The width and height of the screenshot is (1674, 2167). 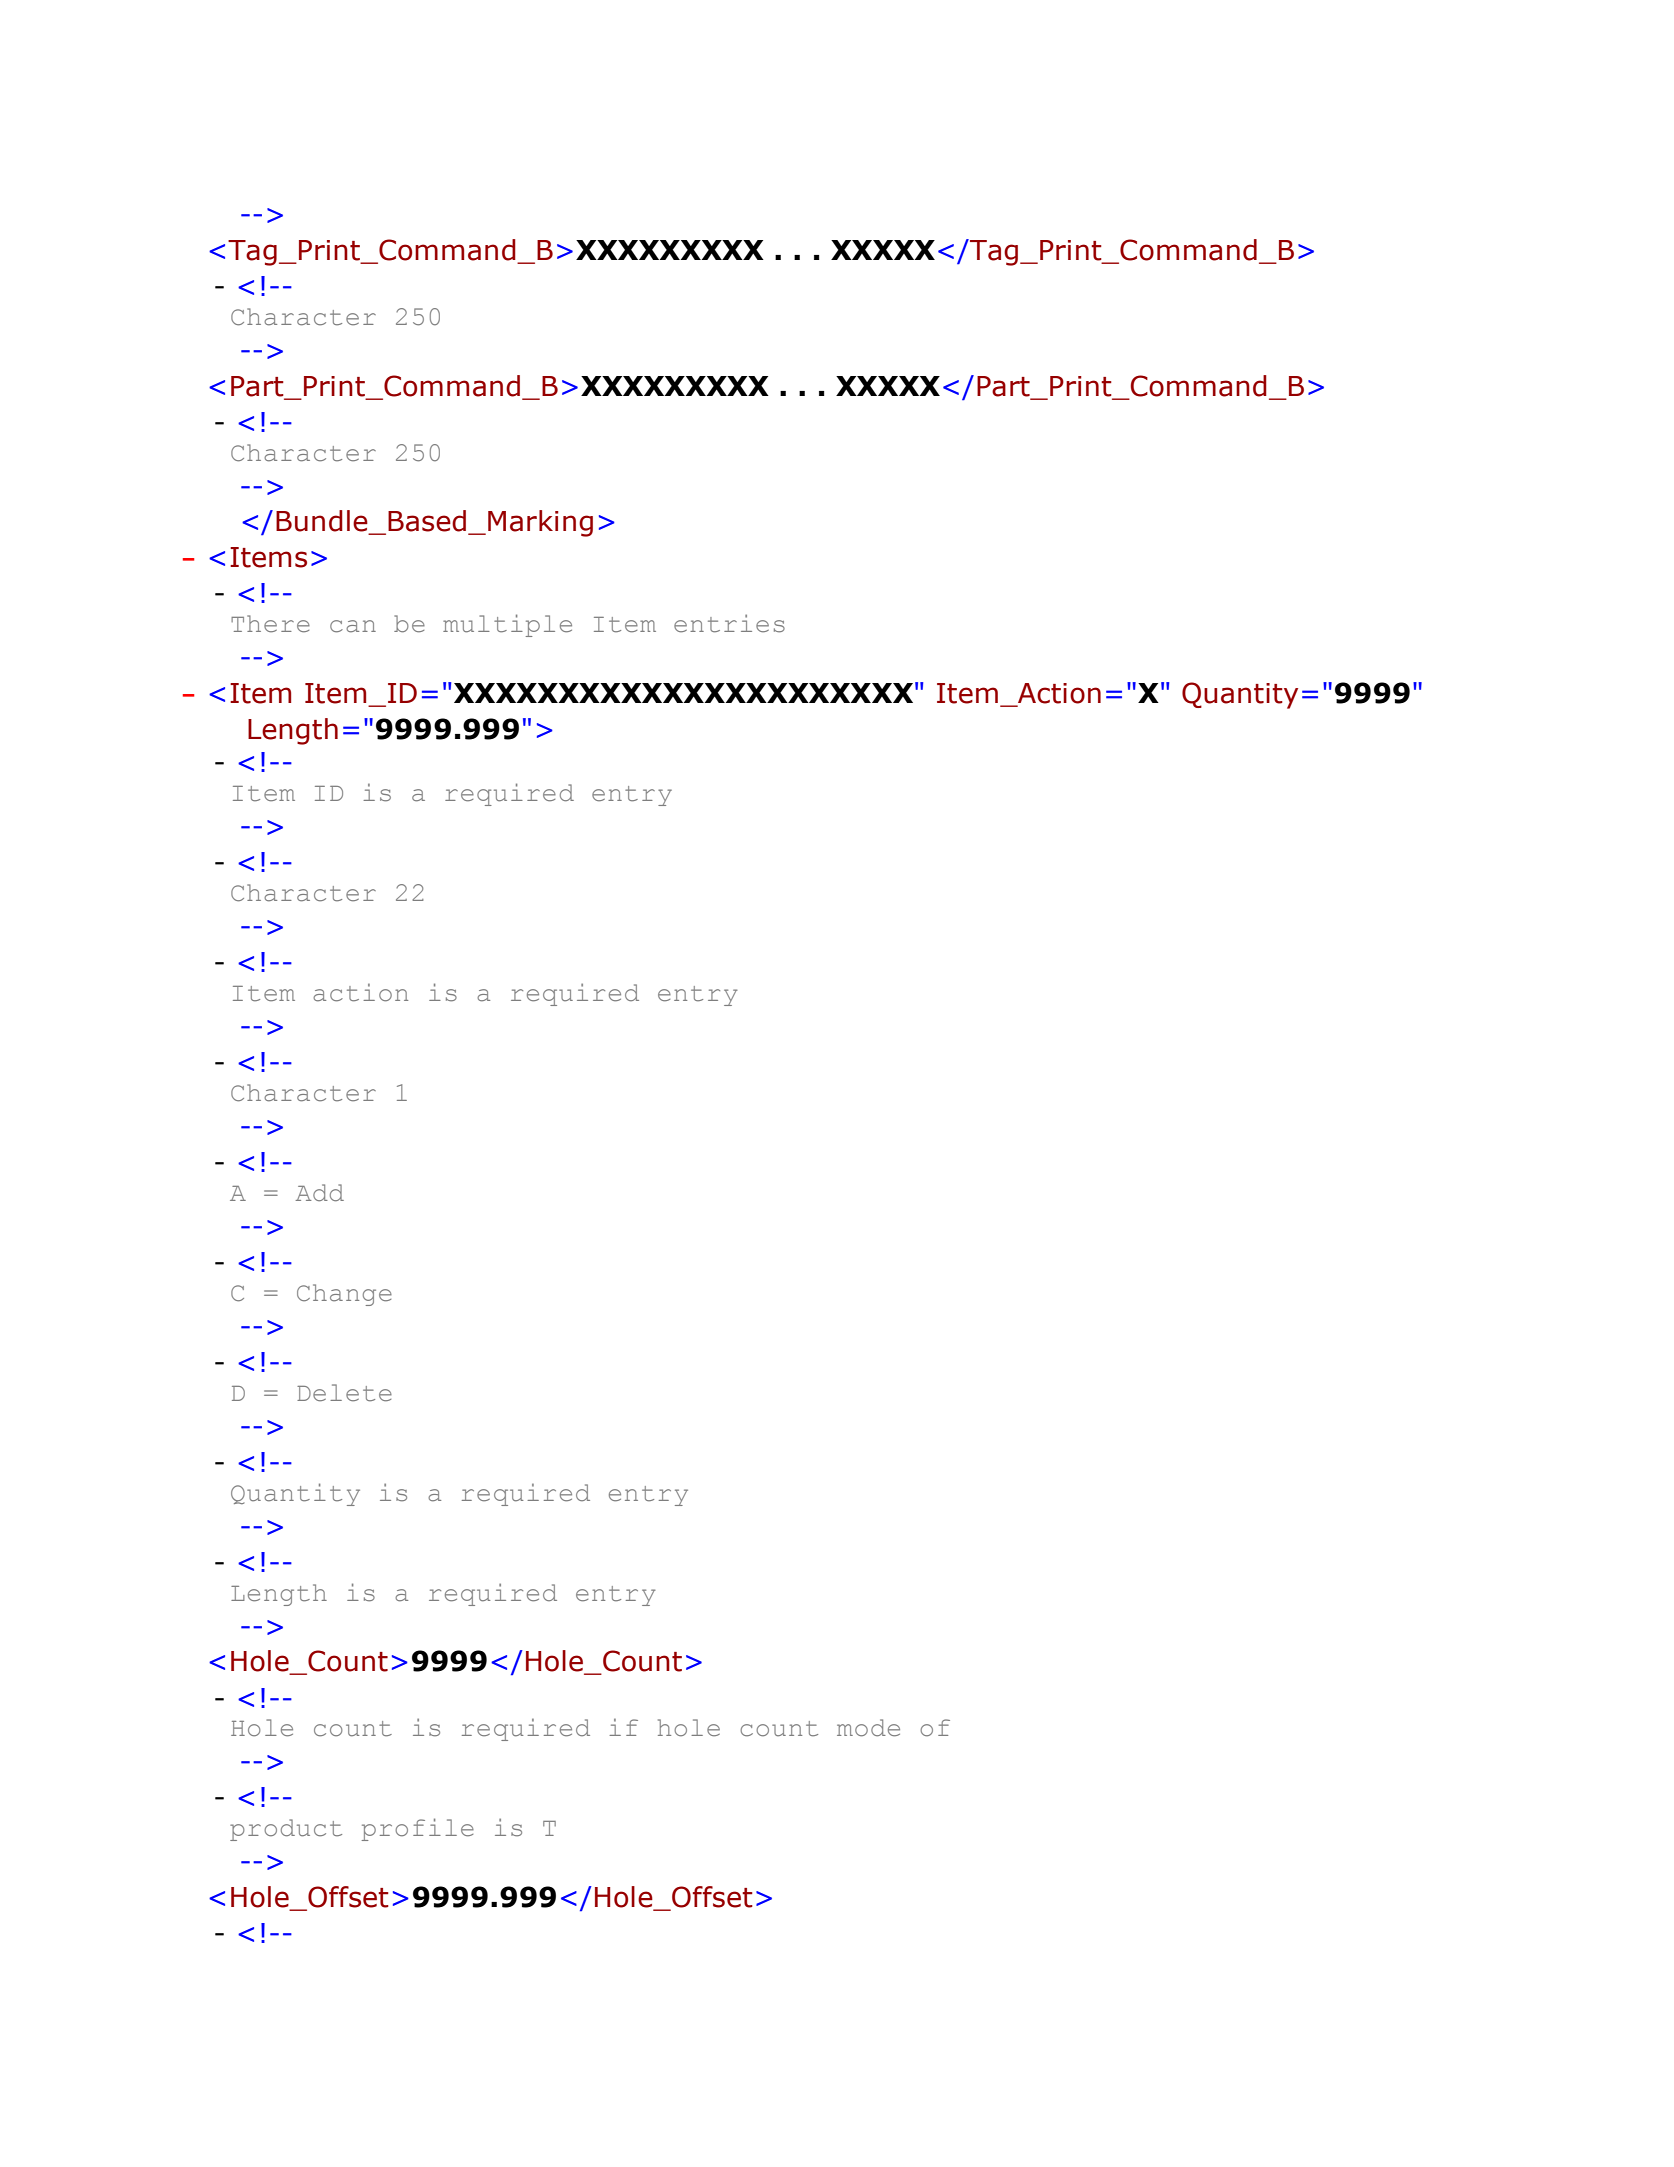 What do you see at coordinates (344, 1393) in the screenshot?
I see `Delete` at bounding box center [344, 1393].
